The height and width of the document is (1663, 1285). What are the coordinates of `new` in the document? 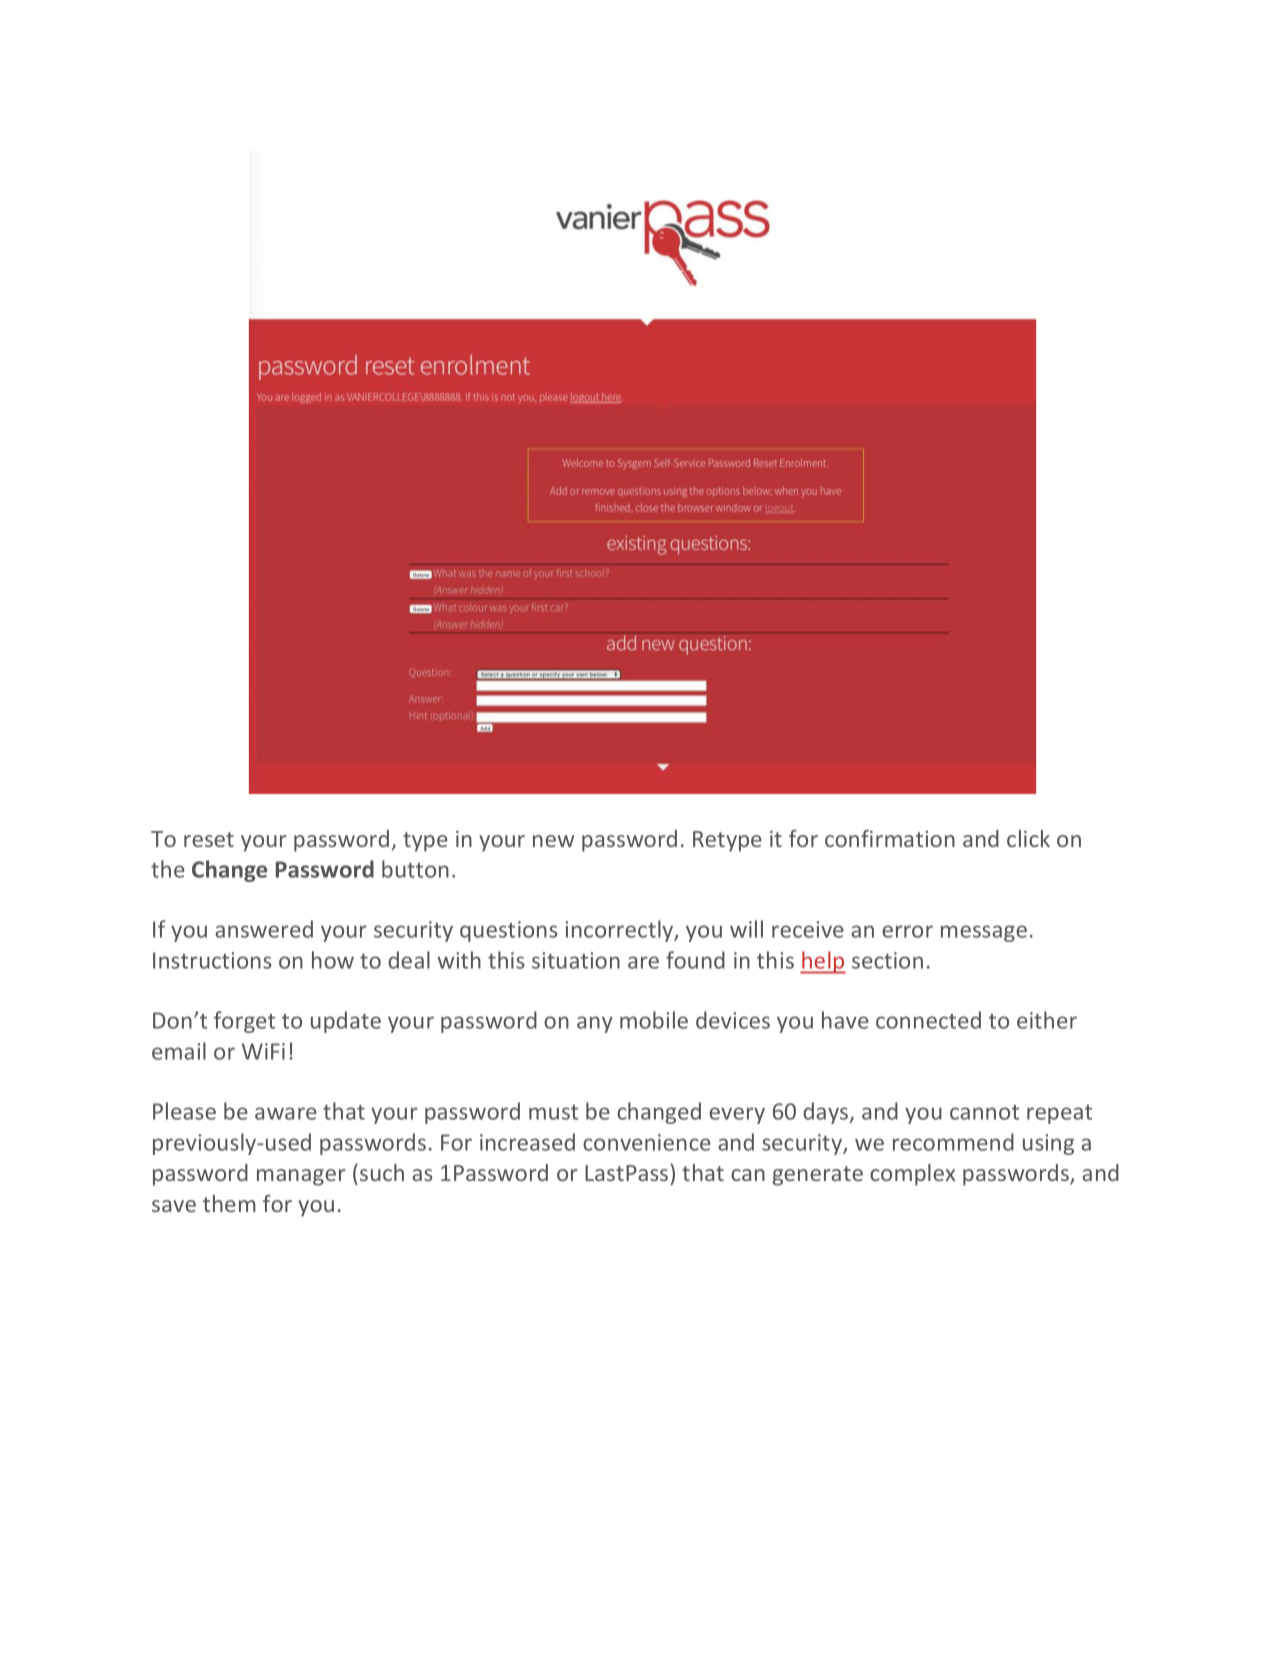 It's located at (553, 841).
